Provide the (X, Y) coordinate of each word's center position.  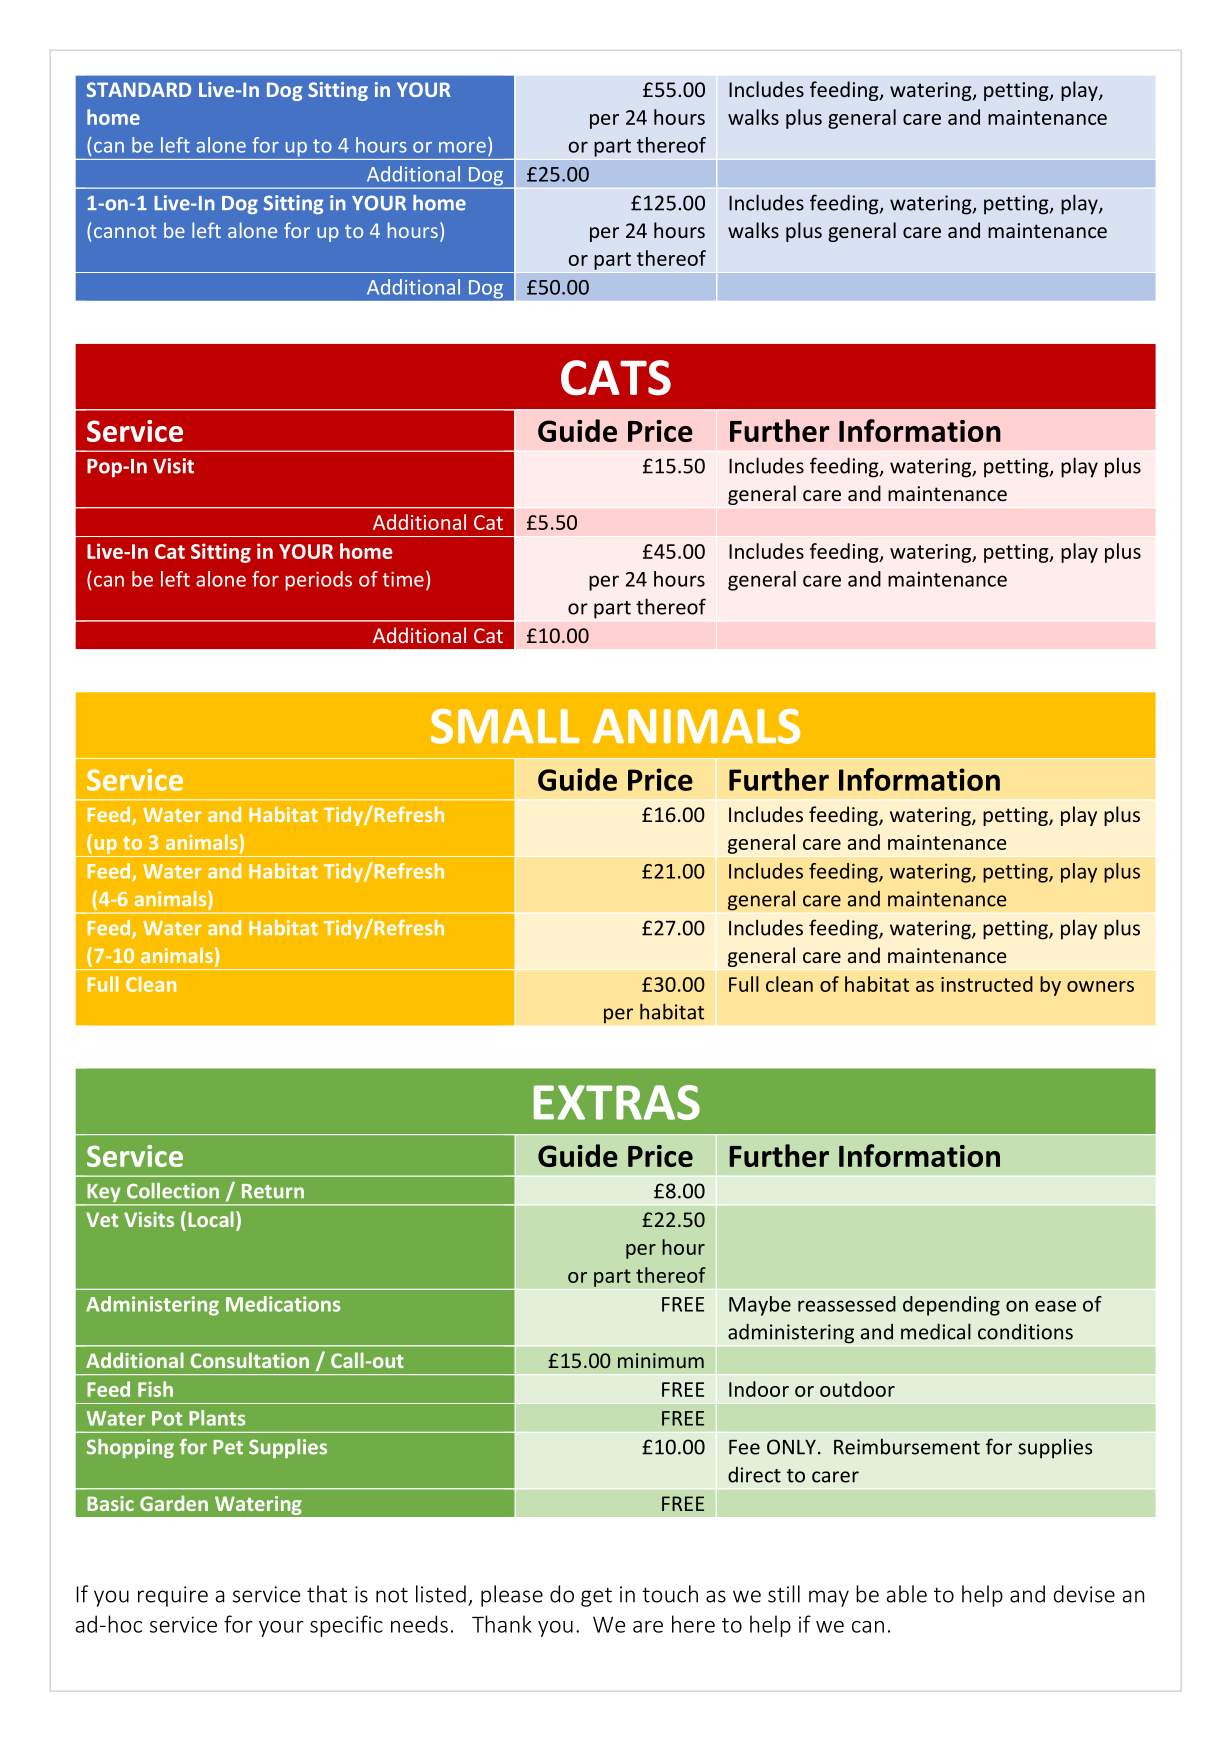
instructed (987, 984)
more (462, 147)
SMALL (505, 726)
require (173, 1596)
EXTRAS (617, 1102)
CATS (616, 378)
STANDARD (139, 89)
